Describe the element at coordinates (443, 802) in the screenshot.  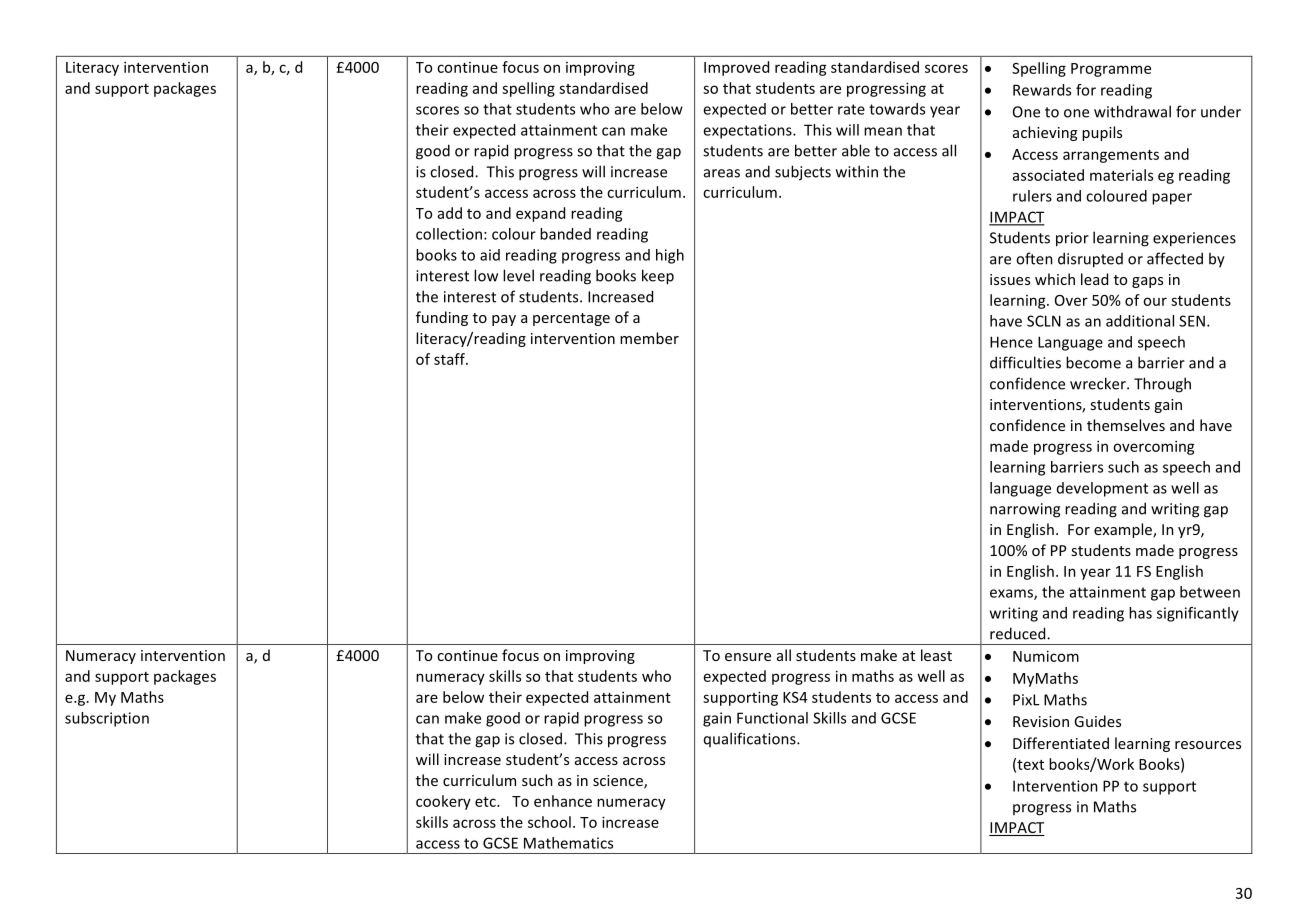
I see `cookery` at that location.
